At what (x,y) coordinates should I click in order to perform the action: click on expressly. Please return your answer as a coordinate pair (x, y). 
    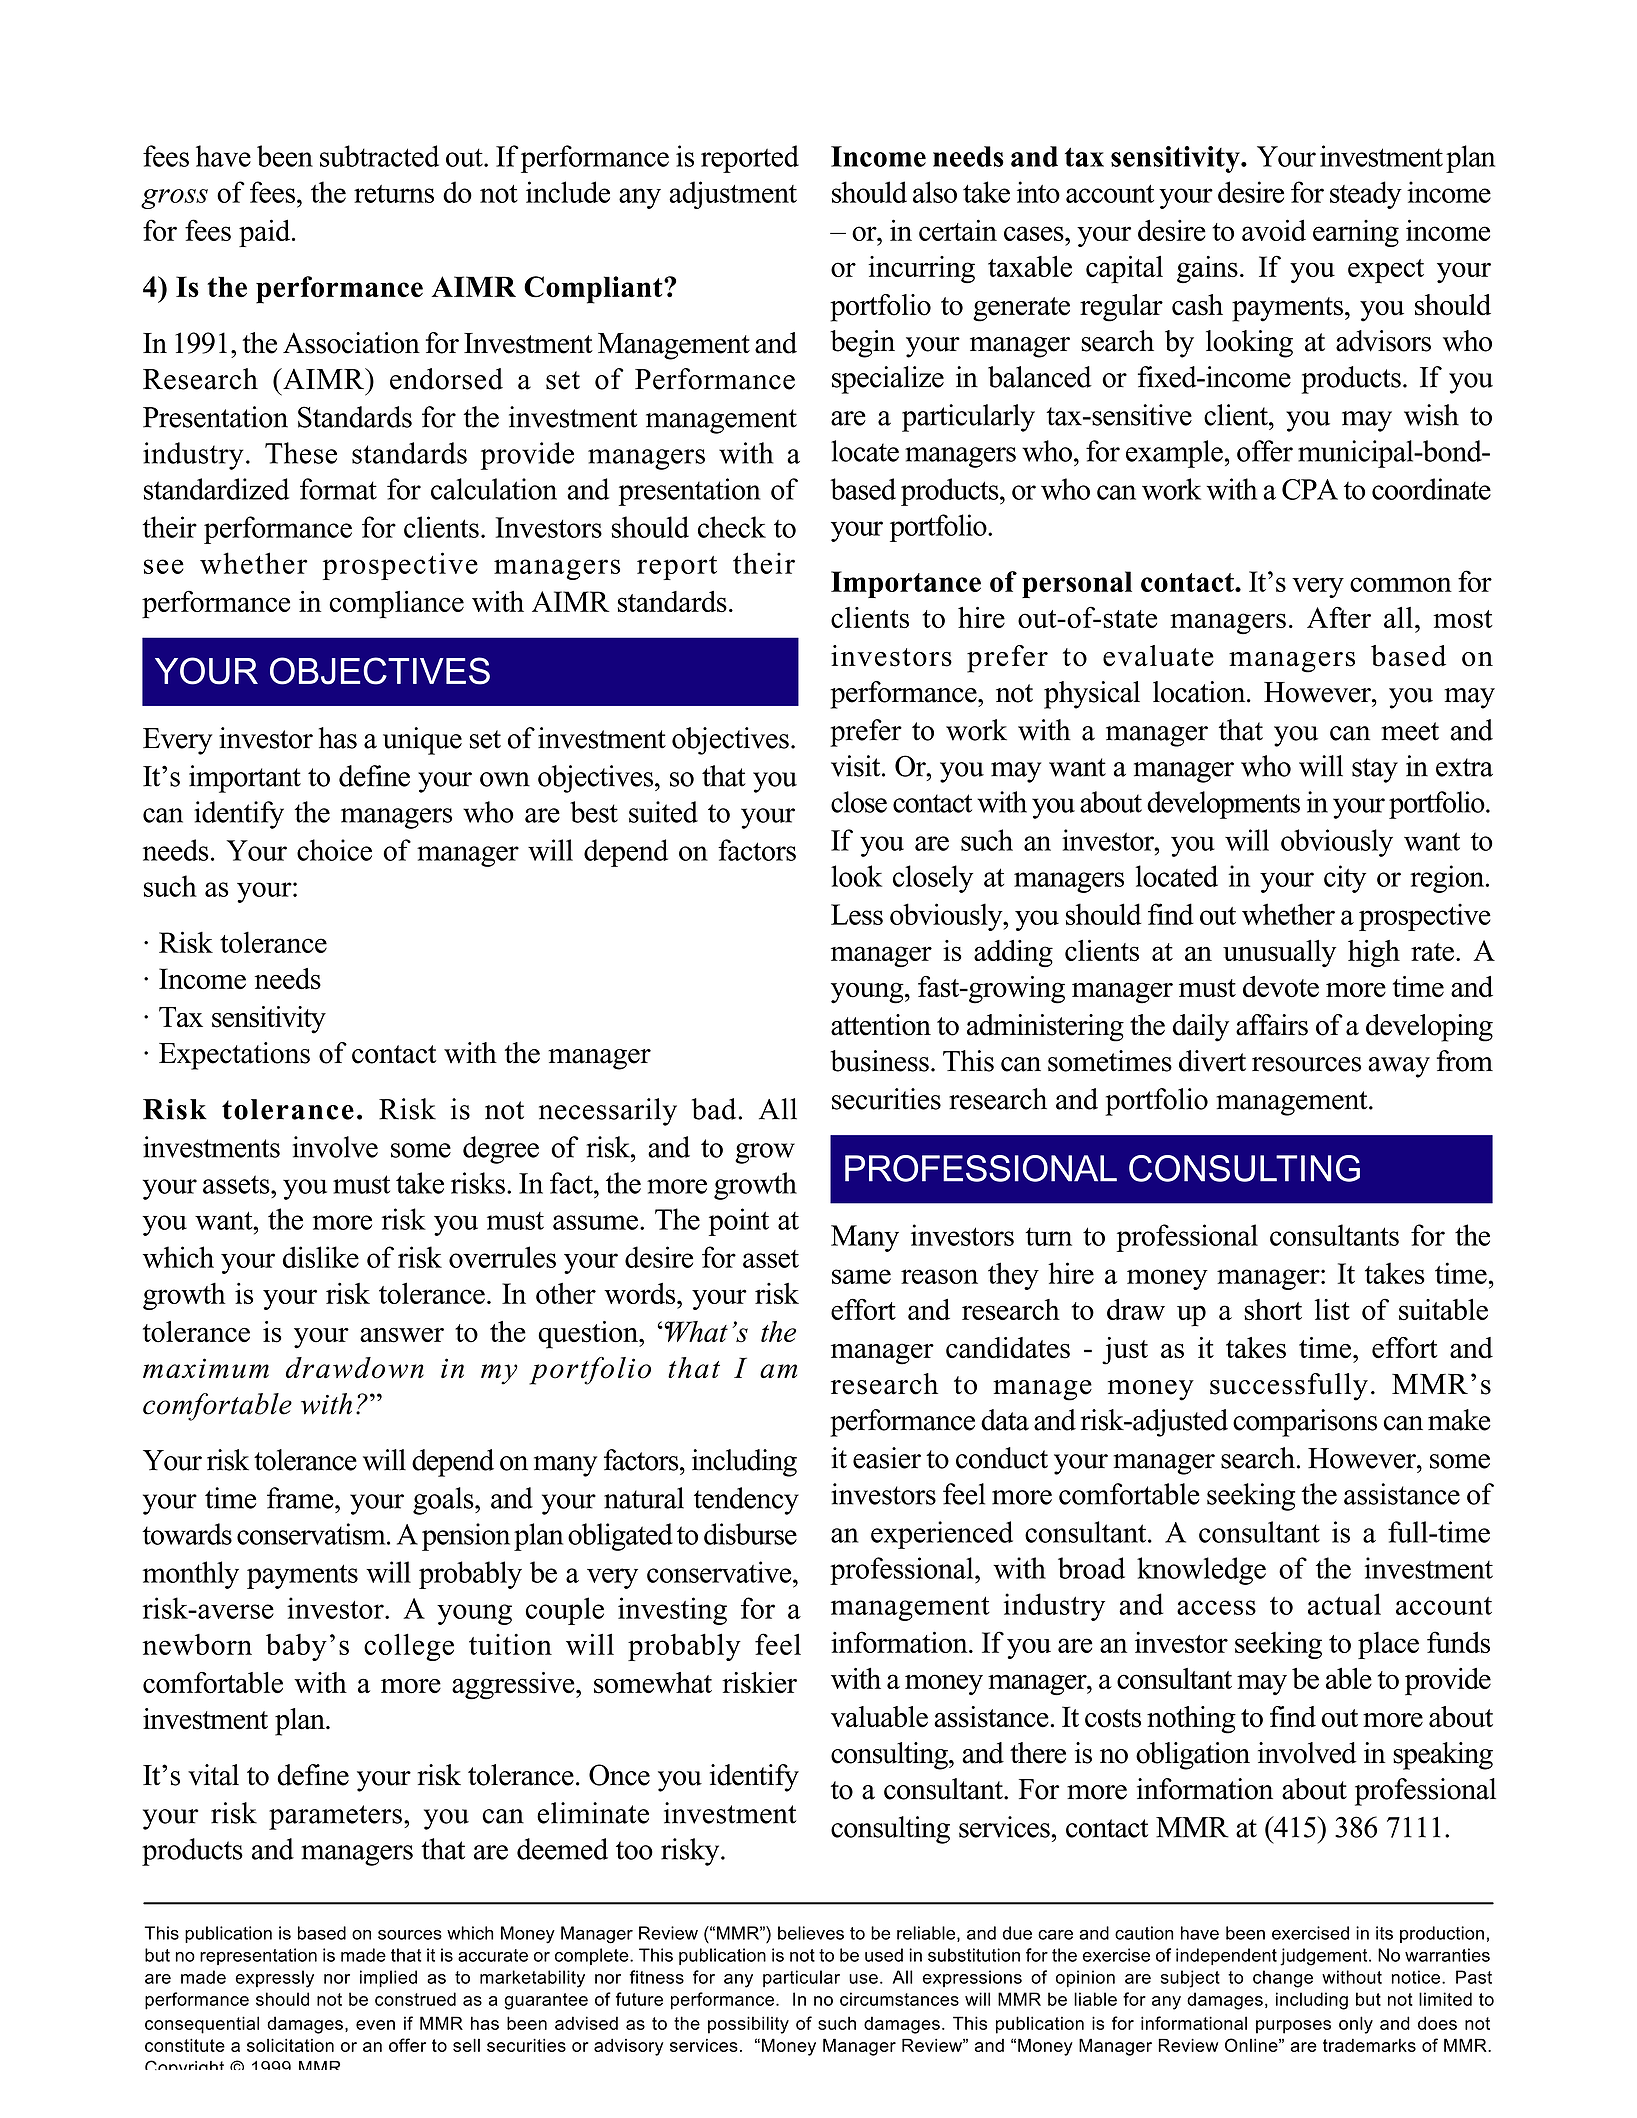
    Looking at the image, I should click on (275, 1979).
